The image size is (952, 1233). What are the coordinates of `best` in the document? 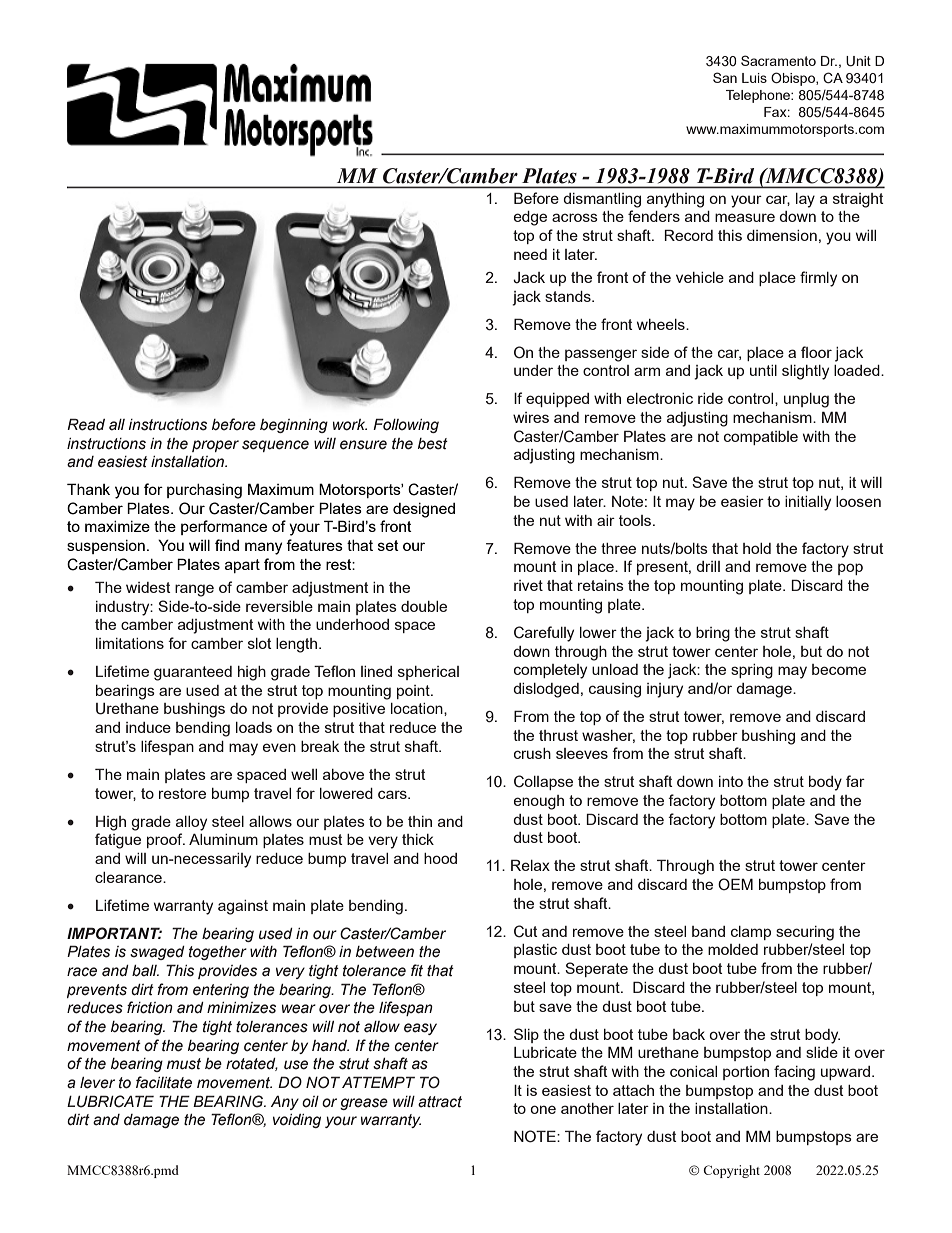 It's located at (433, 444).
